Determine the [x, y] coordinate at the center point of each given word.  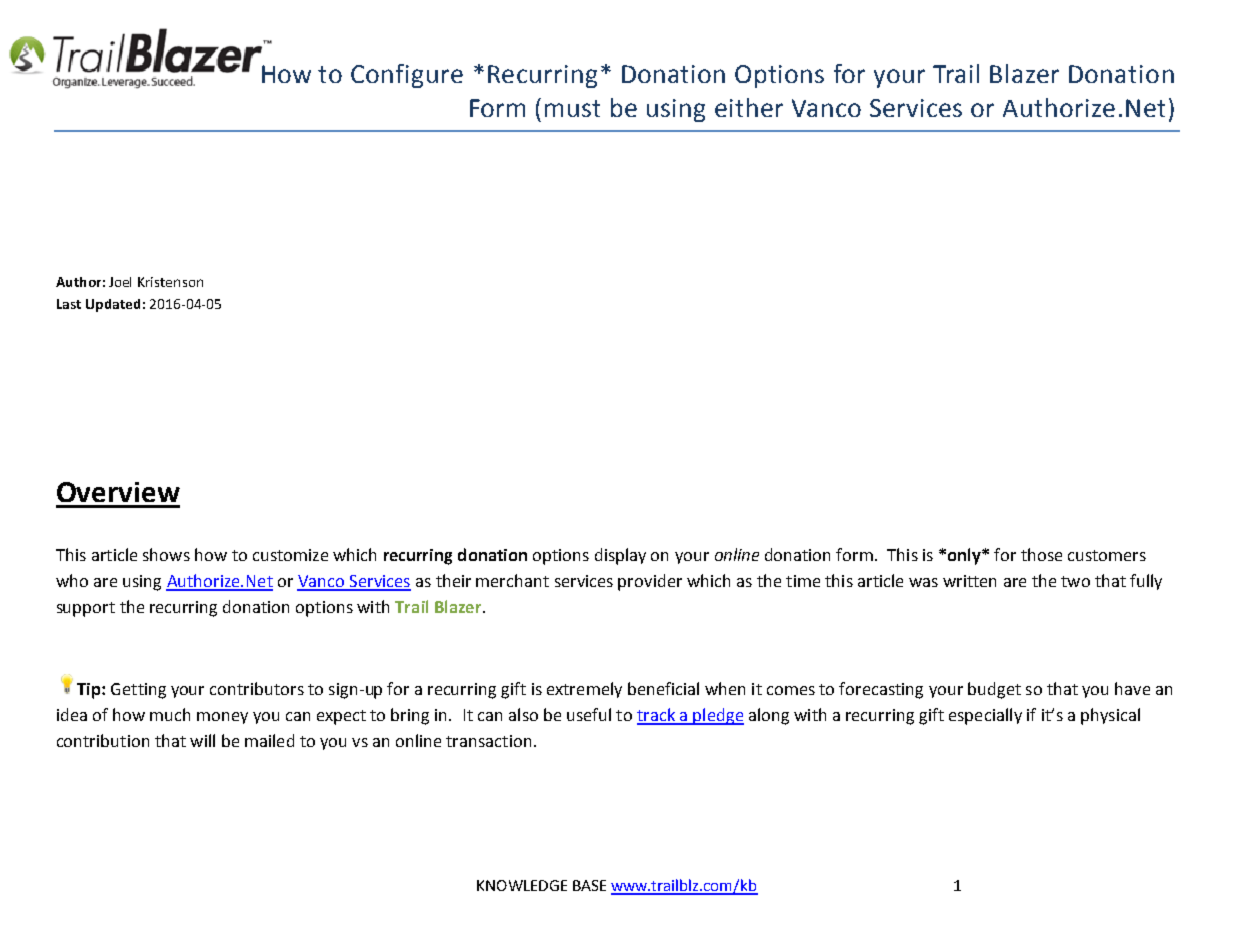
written [969, 581]
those [1041, 554]
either [749, 107]
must [572, 108]
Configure [407, 76]
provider [650, 582]
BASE [589, 885]
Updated [113, 305]
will [202, 740]
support [86, 609]
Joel [120, 282]
